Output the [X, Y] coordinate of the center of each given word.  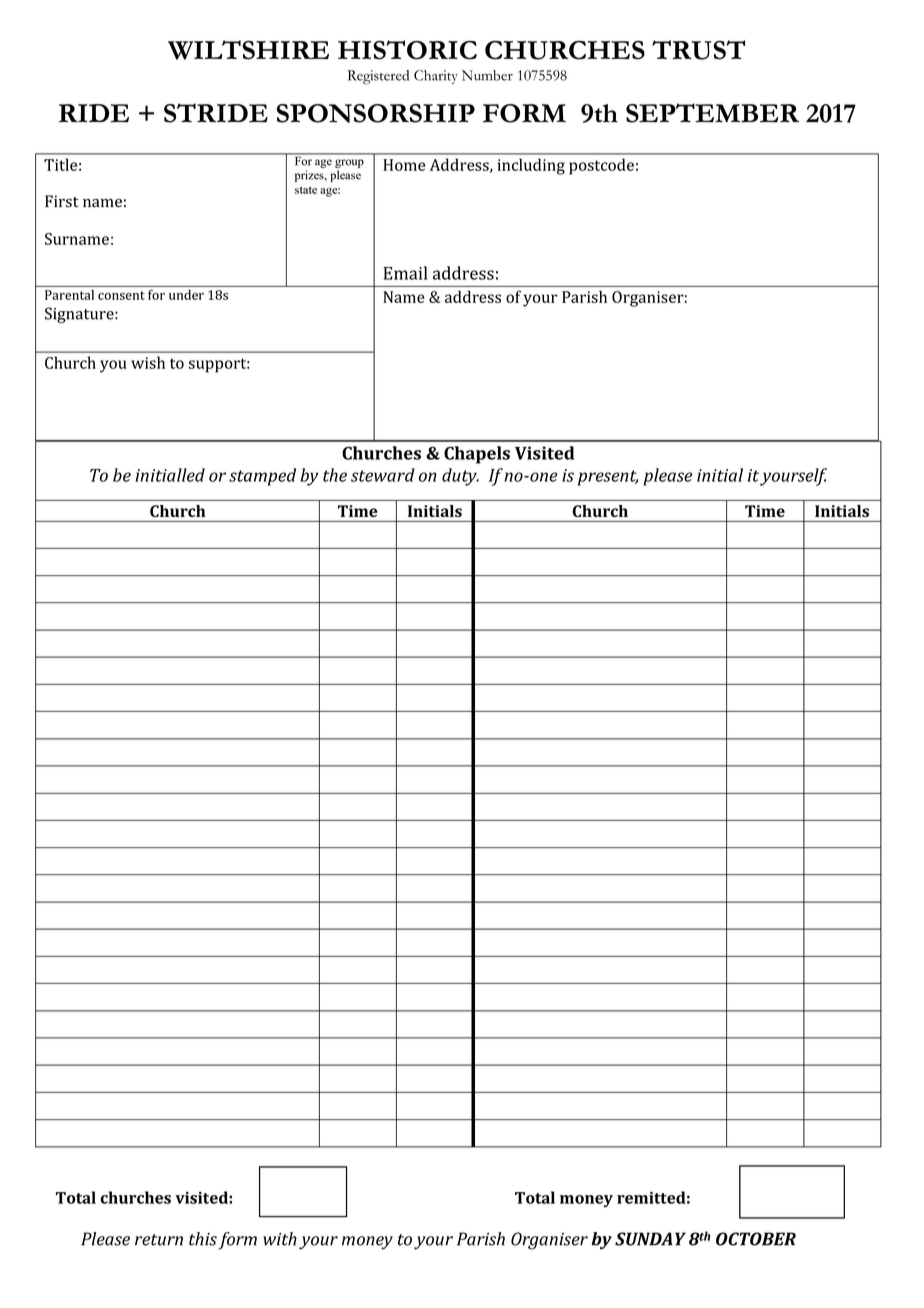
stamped [262, 477]
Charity [436, 77]
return [159, 1240]
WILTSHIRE [248, 50]
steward [383, 475]
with [280, 1239]
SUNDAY [650, 1239]
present [608, 478]
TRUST [698, 50]
